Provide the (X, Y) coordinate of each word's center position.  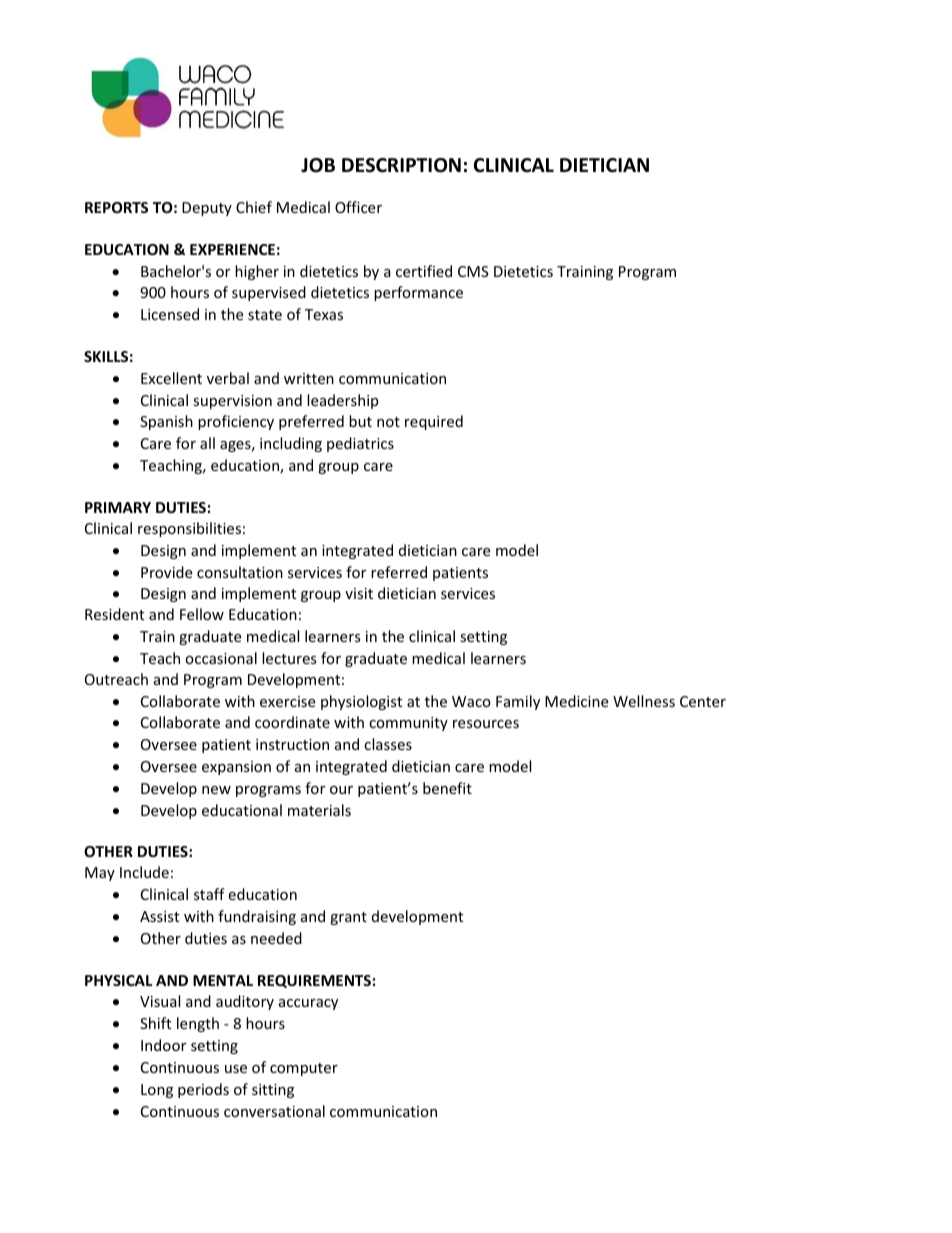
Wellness (644, 701)
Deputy (207, 209)
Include (144, 872)
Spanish (166, 422)
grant (348, 918)
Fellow (202, 614)
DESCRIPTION (401, 165)
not (388, 422)
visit (359, 593)
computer (304, 1069)
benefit (447, 788)
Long (157, 1091)
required (434, 422)
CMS (473, 271)
